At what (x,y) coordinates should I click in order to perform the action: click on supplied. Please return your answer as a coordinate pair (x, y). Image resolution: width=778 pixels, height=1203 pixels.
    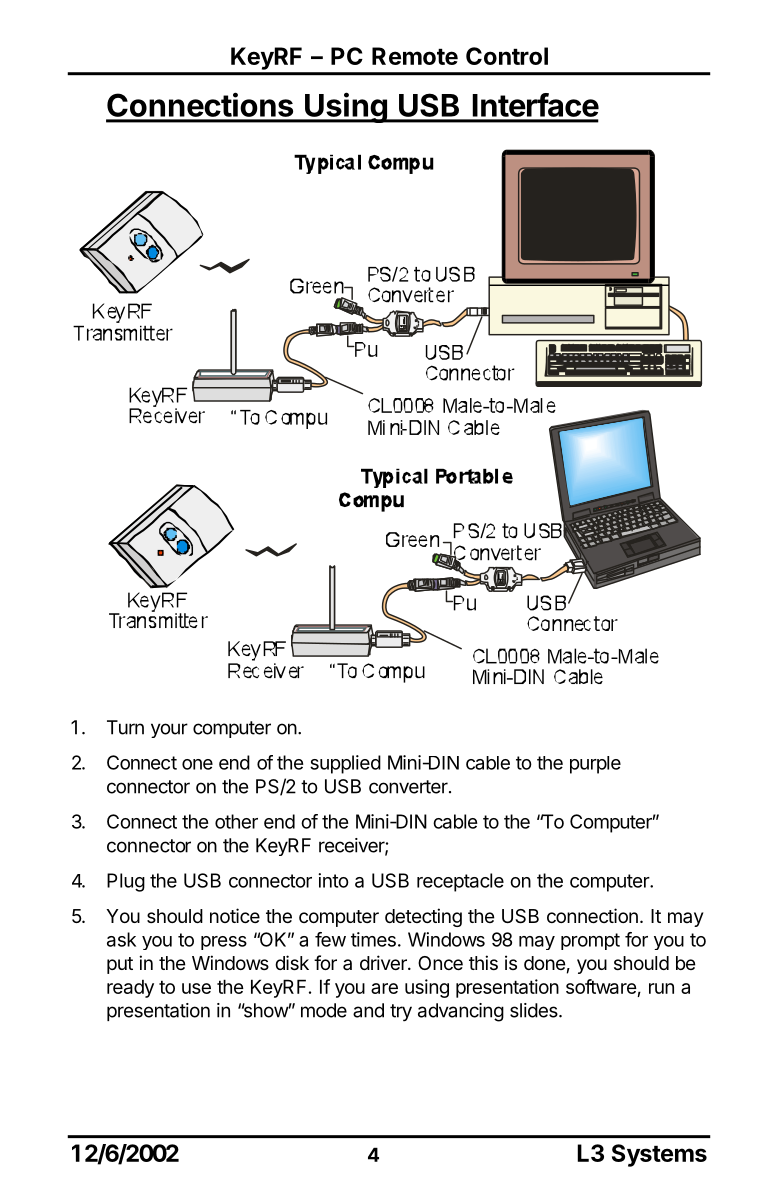
    Looking at the image, I should click on (345, 764).
